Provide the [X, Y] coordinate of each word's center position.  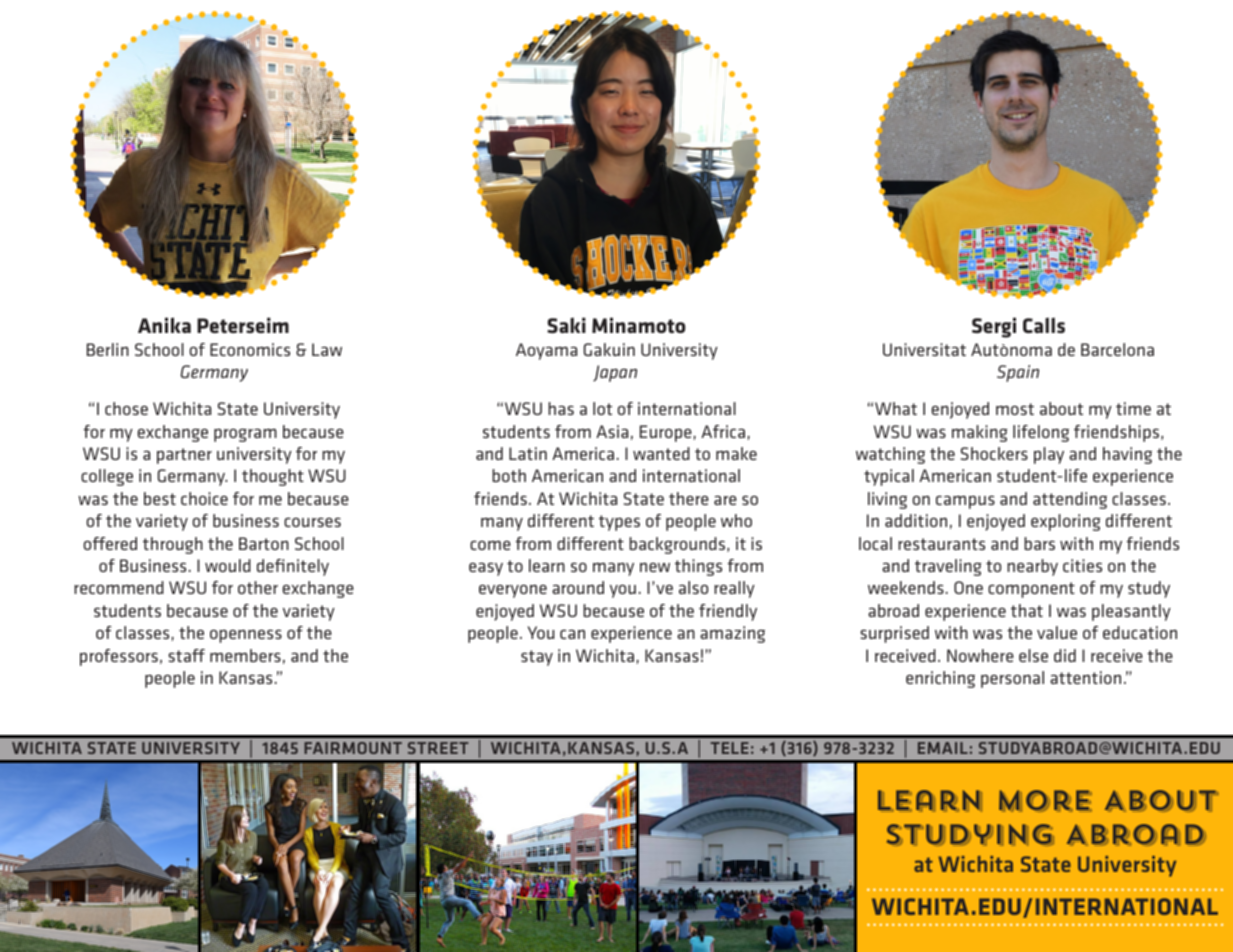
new [655, 567]
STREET [438, 748]
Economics [250, 349]
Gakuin [609, 349]
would [228, 565]
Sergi [994, 327]
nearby [1032, 567]
